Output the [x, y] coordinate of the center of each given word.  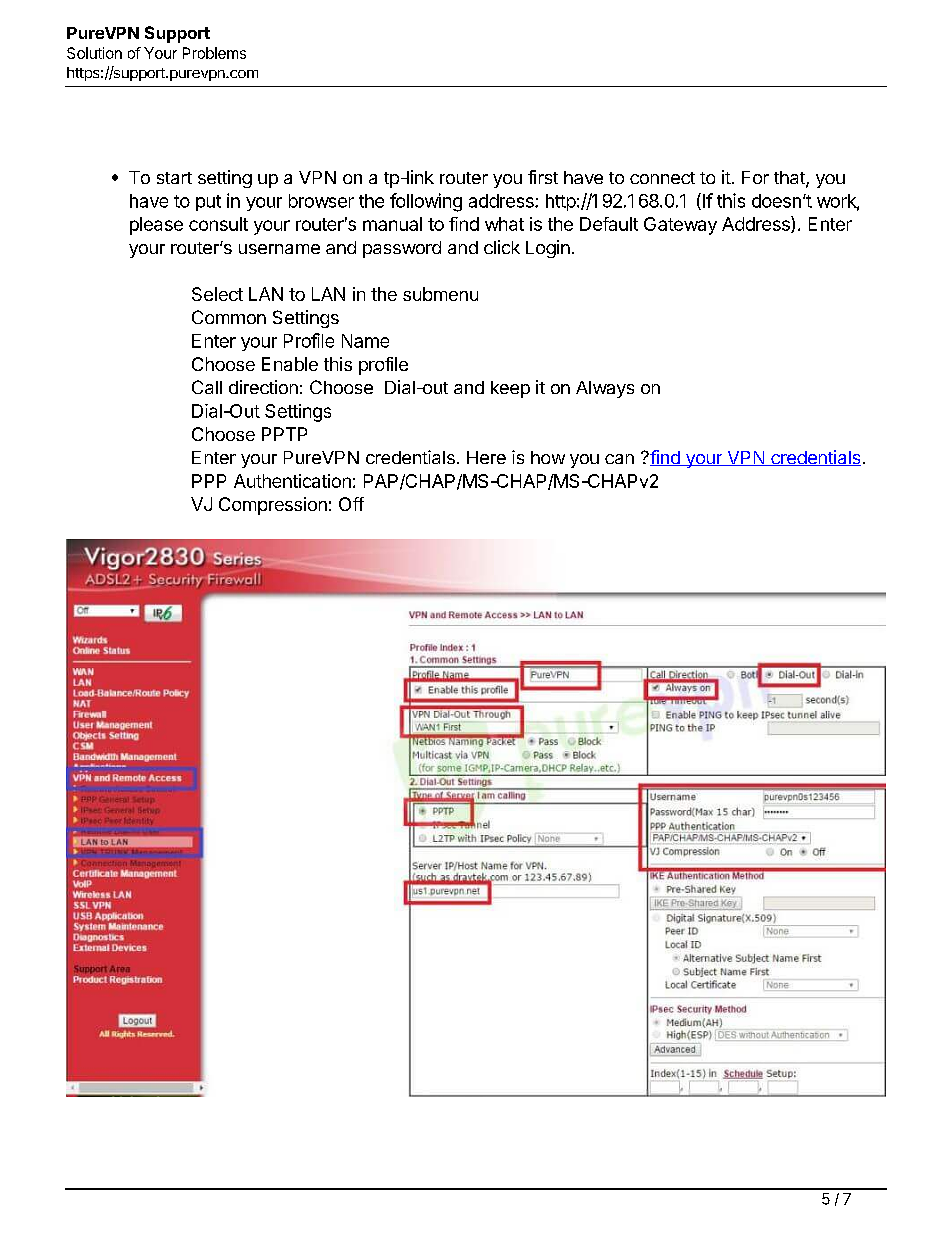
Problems [214, 53]
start [174, 178]
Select [217, 294]
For [755, 177]
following [426, 202]
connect [662, 178]
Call [207, 387]
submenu [440, 294]
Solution [94, 53]
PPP [209, 481]
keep [510, 389]
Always [605, 389]
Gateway [680, 226]
